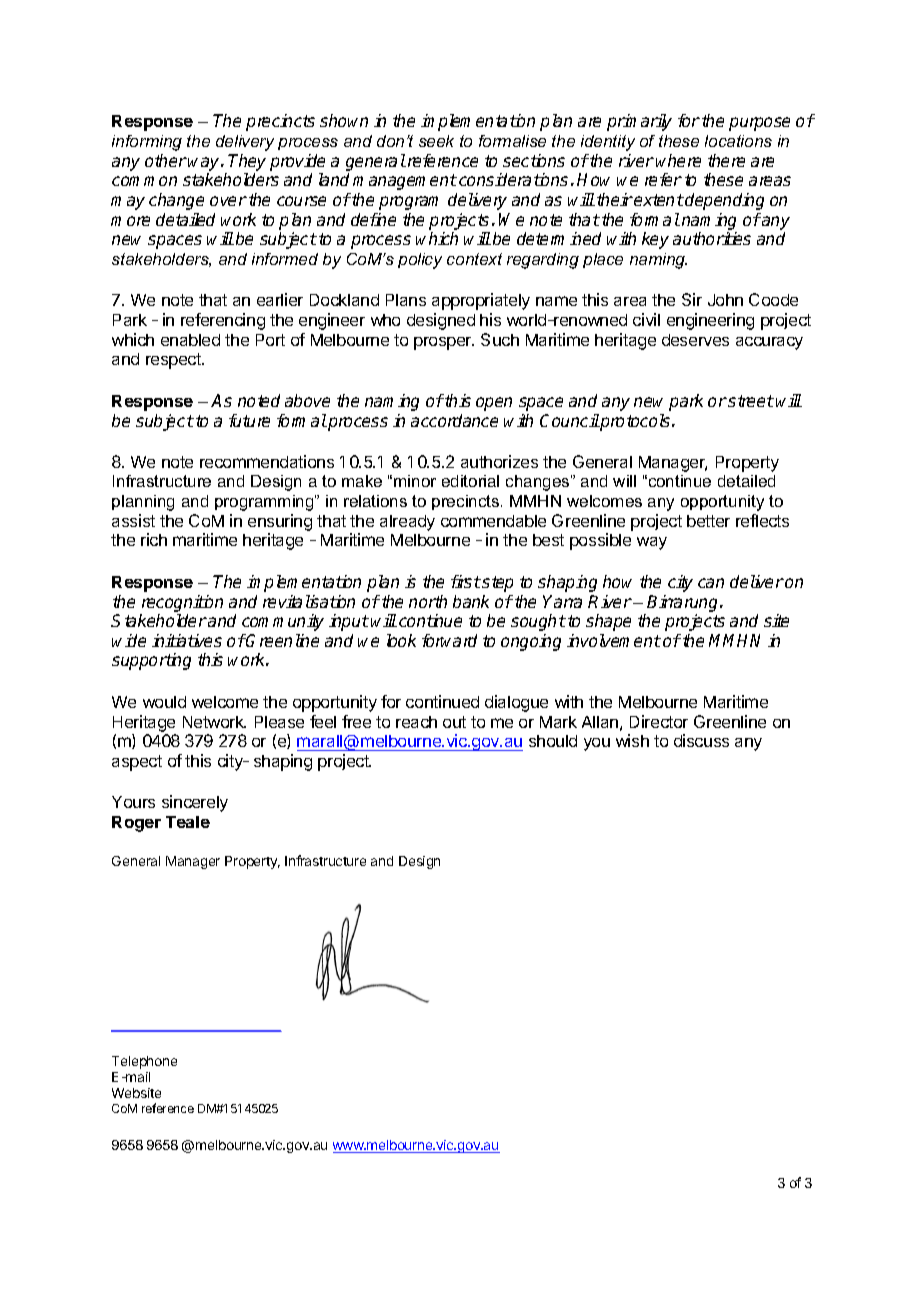 The width and height of the screenshot is (924, 1308). What do you see at coordinates (454, 722) in the screenshot?
I see `out` at bounding box center [454, 722].
